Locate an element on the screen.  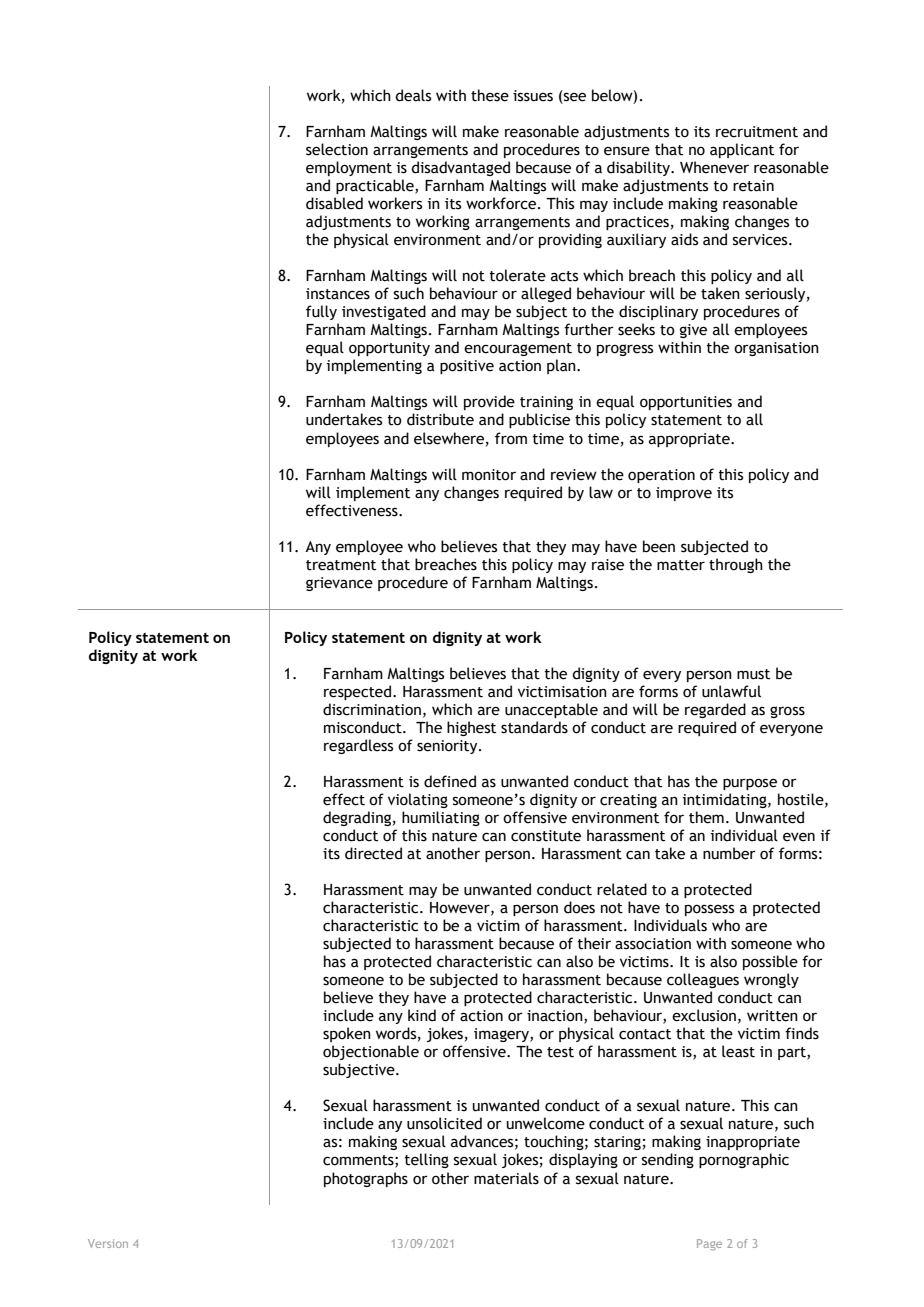
give is located at coordinates (693, 331).
